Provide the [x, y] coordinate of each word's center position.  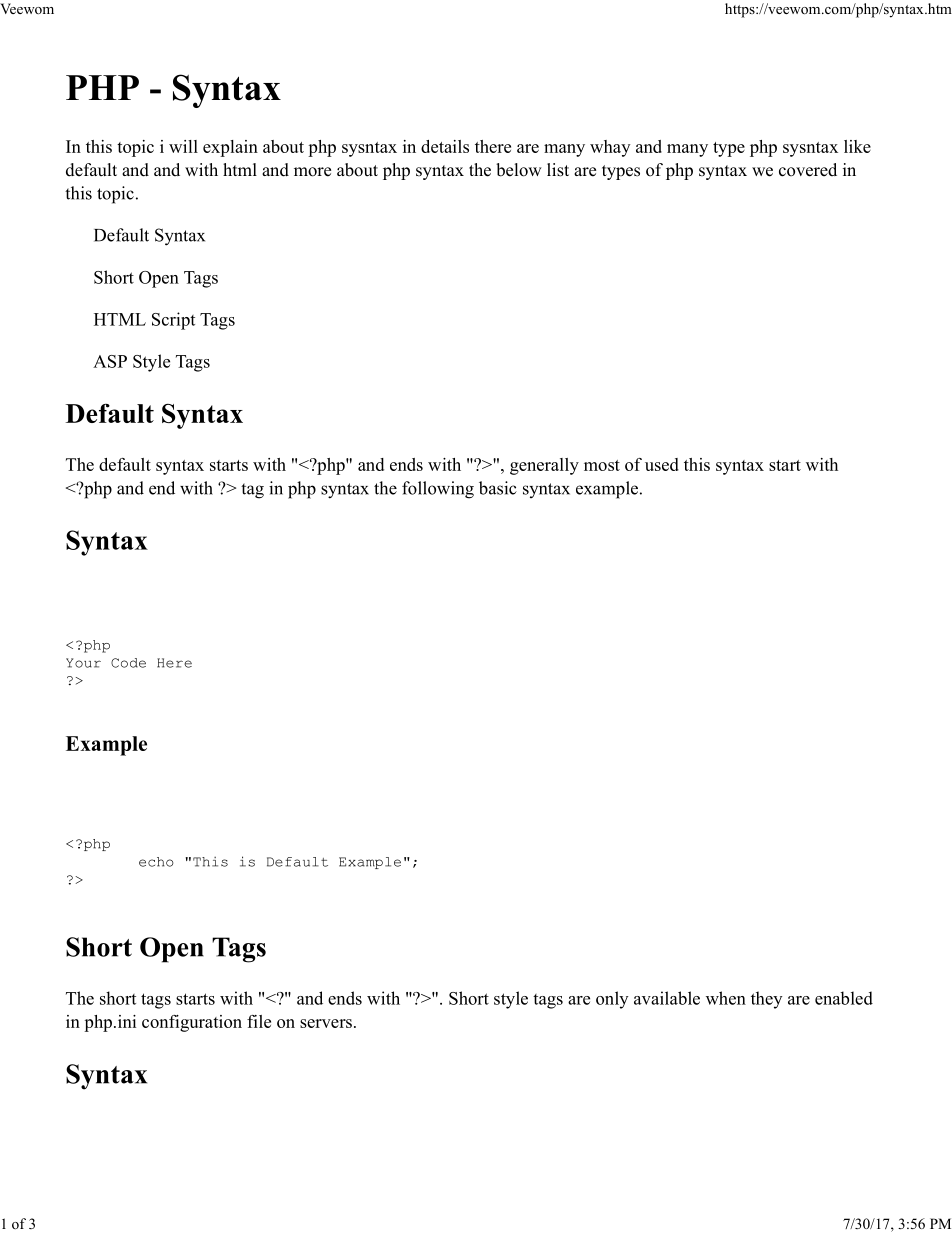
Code [128, 663]
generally [544, 466]
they [766, 1000]
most [602, 465]
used [662, 464]
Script [173, 321]
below [519, 170]
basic [498, 488]
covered [808, 170]
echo [156, 862]
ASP [110, 361]
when [726, 998]
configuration [192, 1023]
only [612, 1000]
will [183, 146]
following [438, 490]
